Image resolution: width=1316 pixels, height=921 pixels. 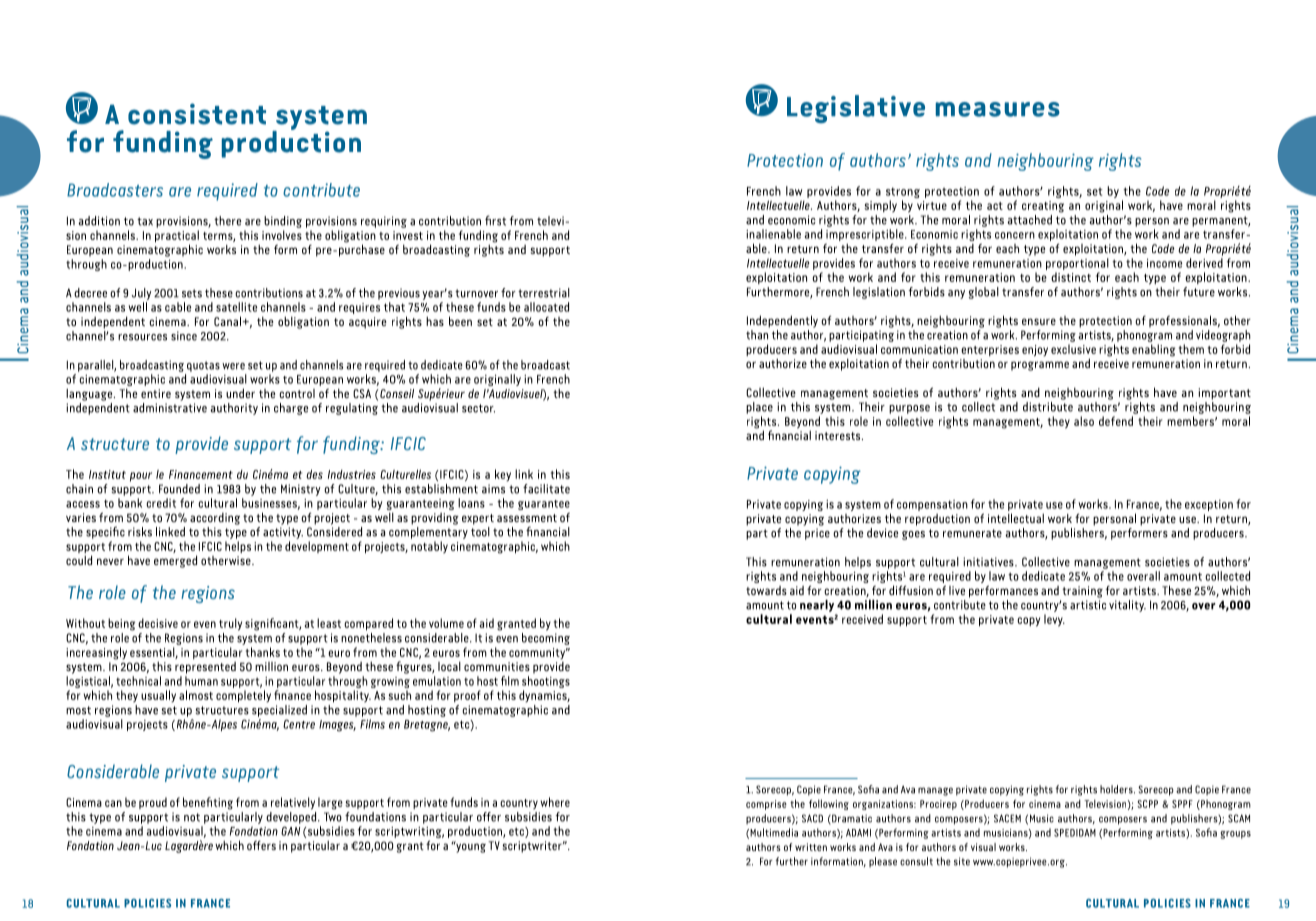 I want to click on truly, so click(x=230, y=624).
